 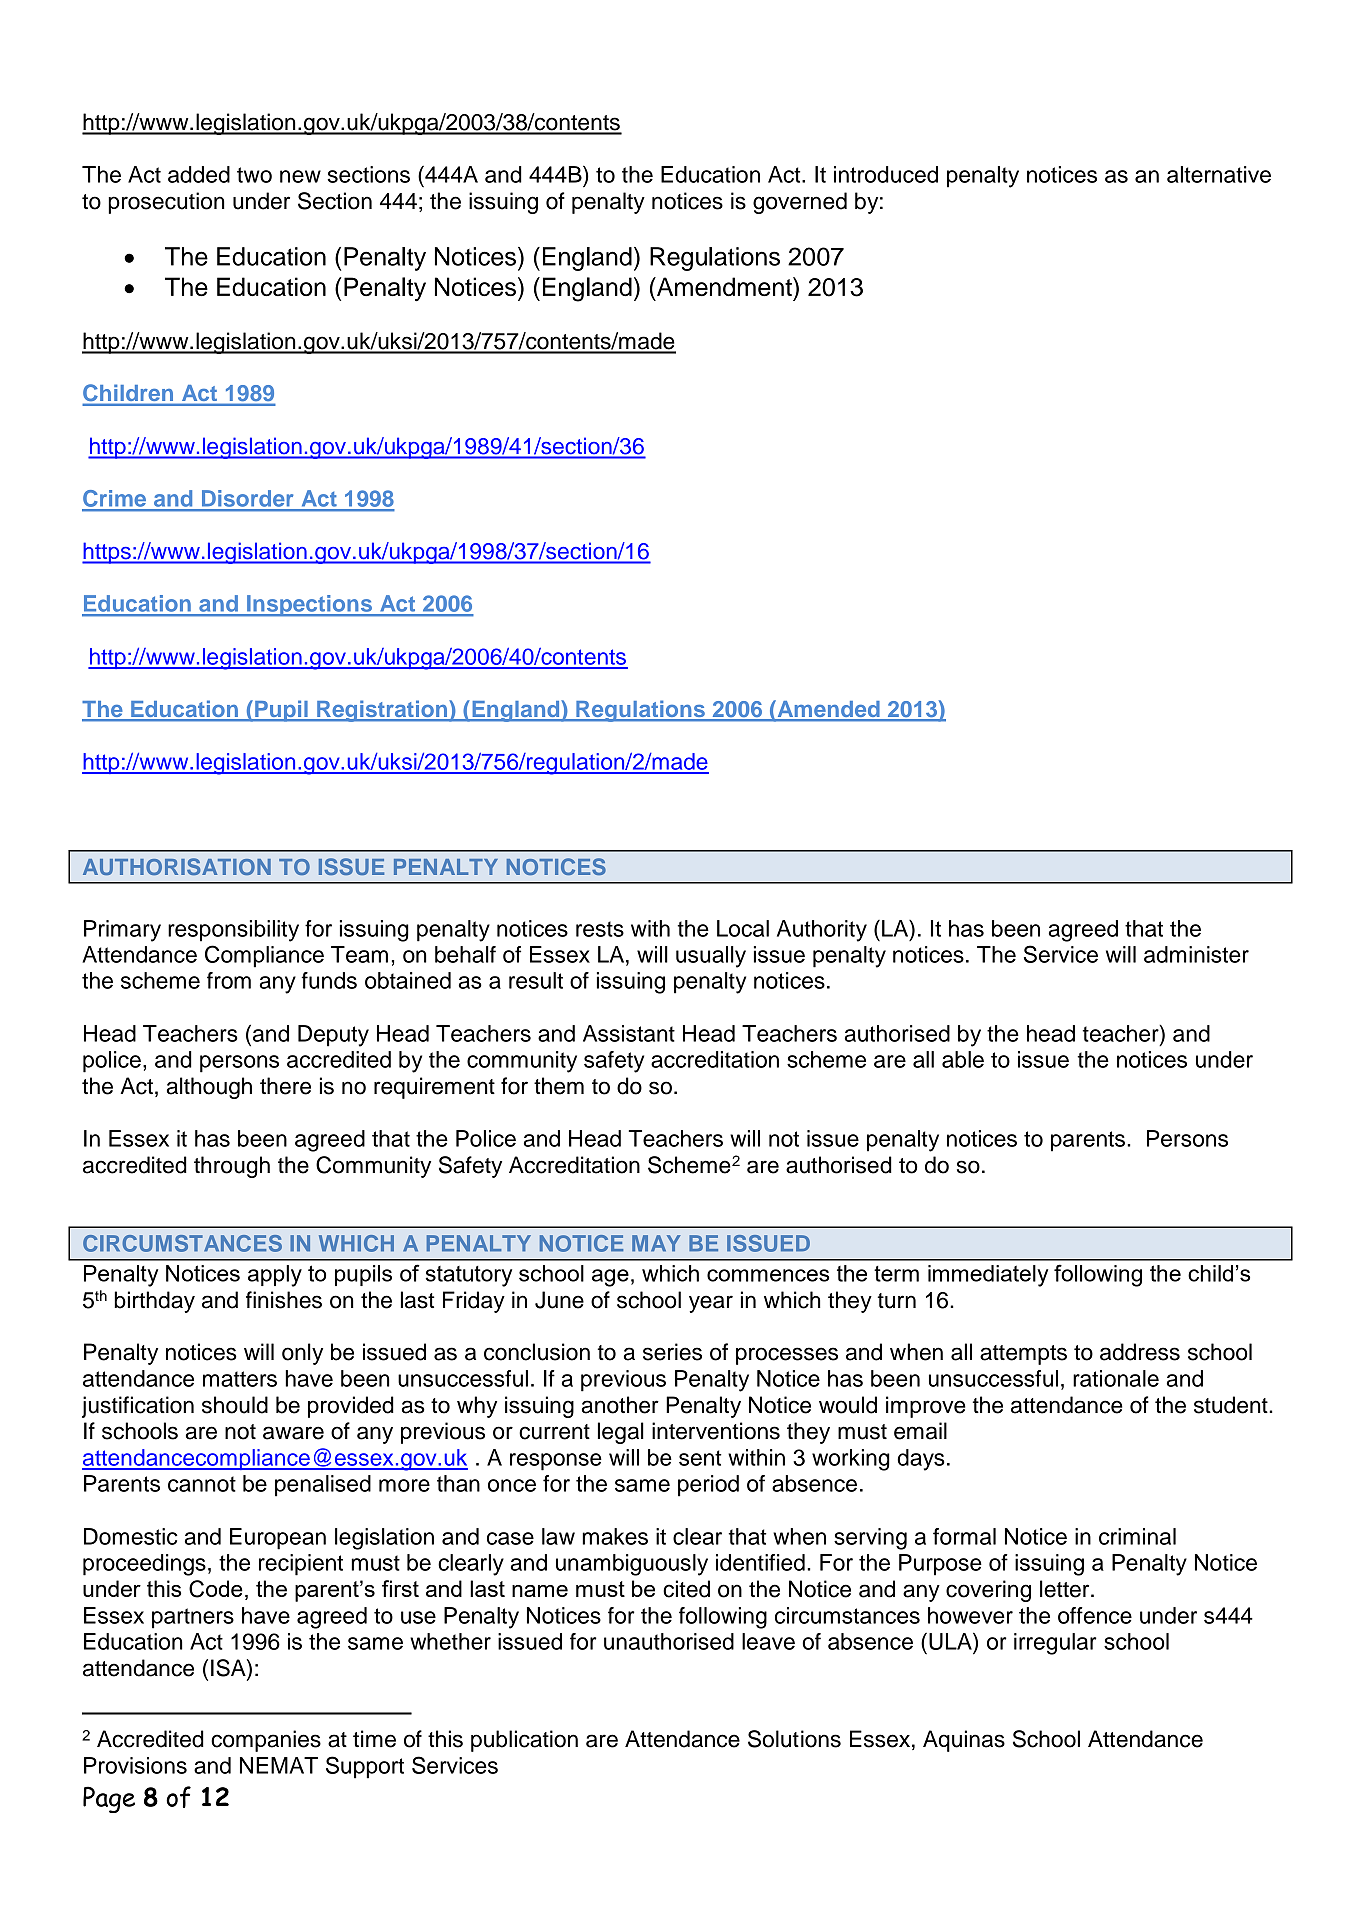 What do you see at coordinates (988, 1276) in the page?
I see `immediately` at bounding box center [988, 1276].
